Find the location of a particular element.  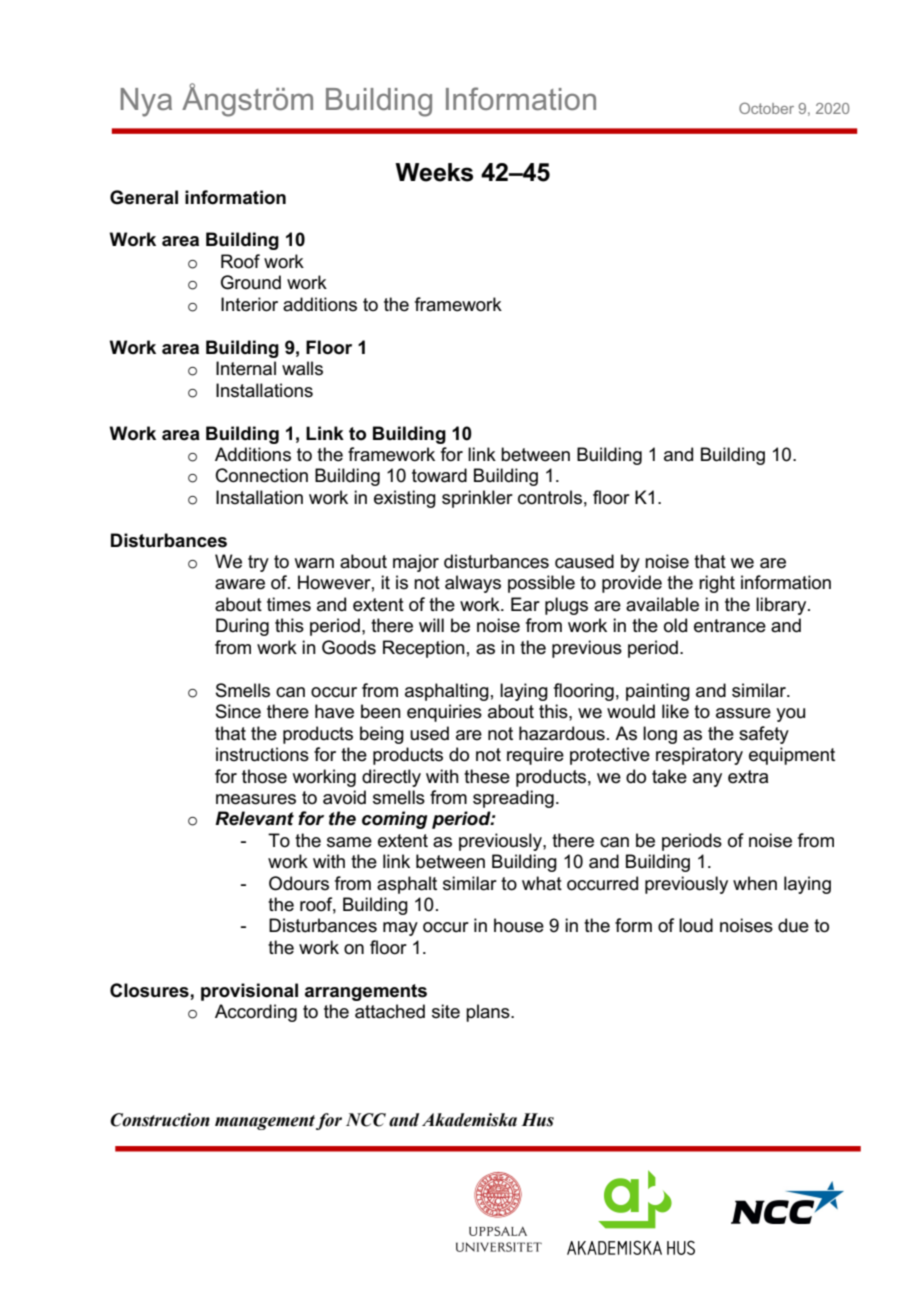

always is located at coordinates (473, 584).
